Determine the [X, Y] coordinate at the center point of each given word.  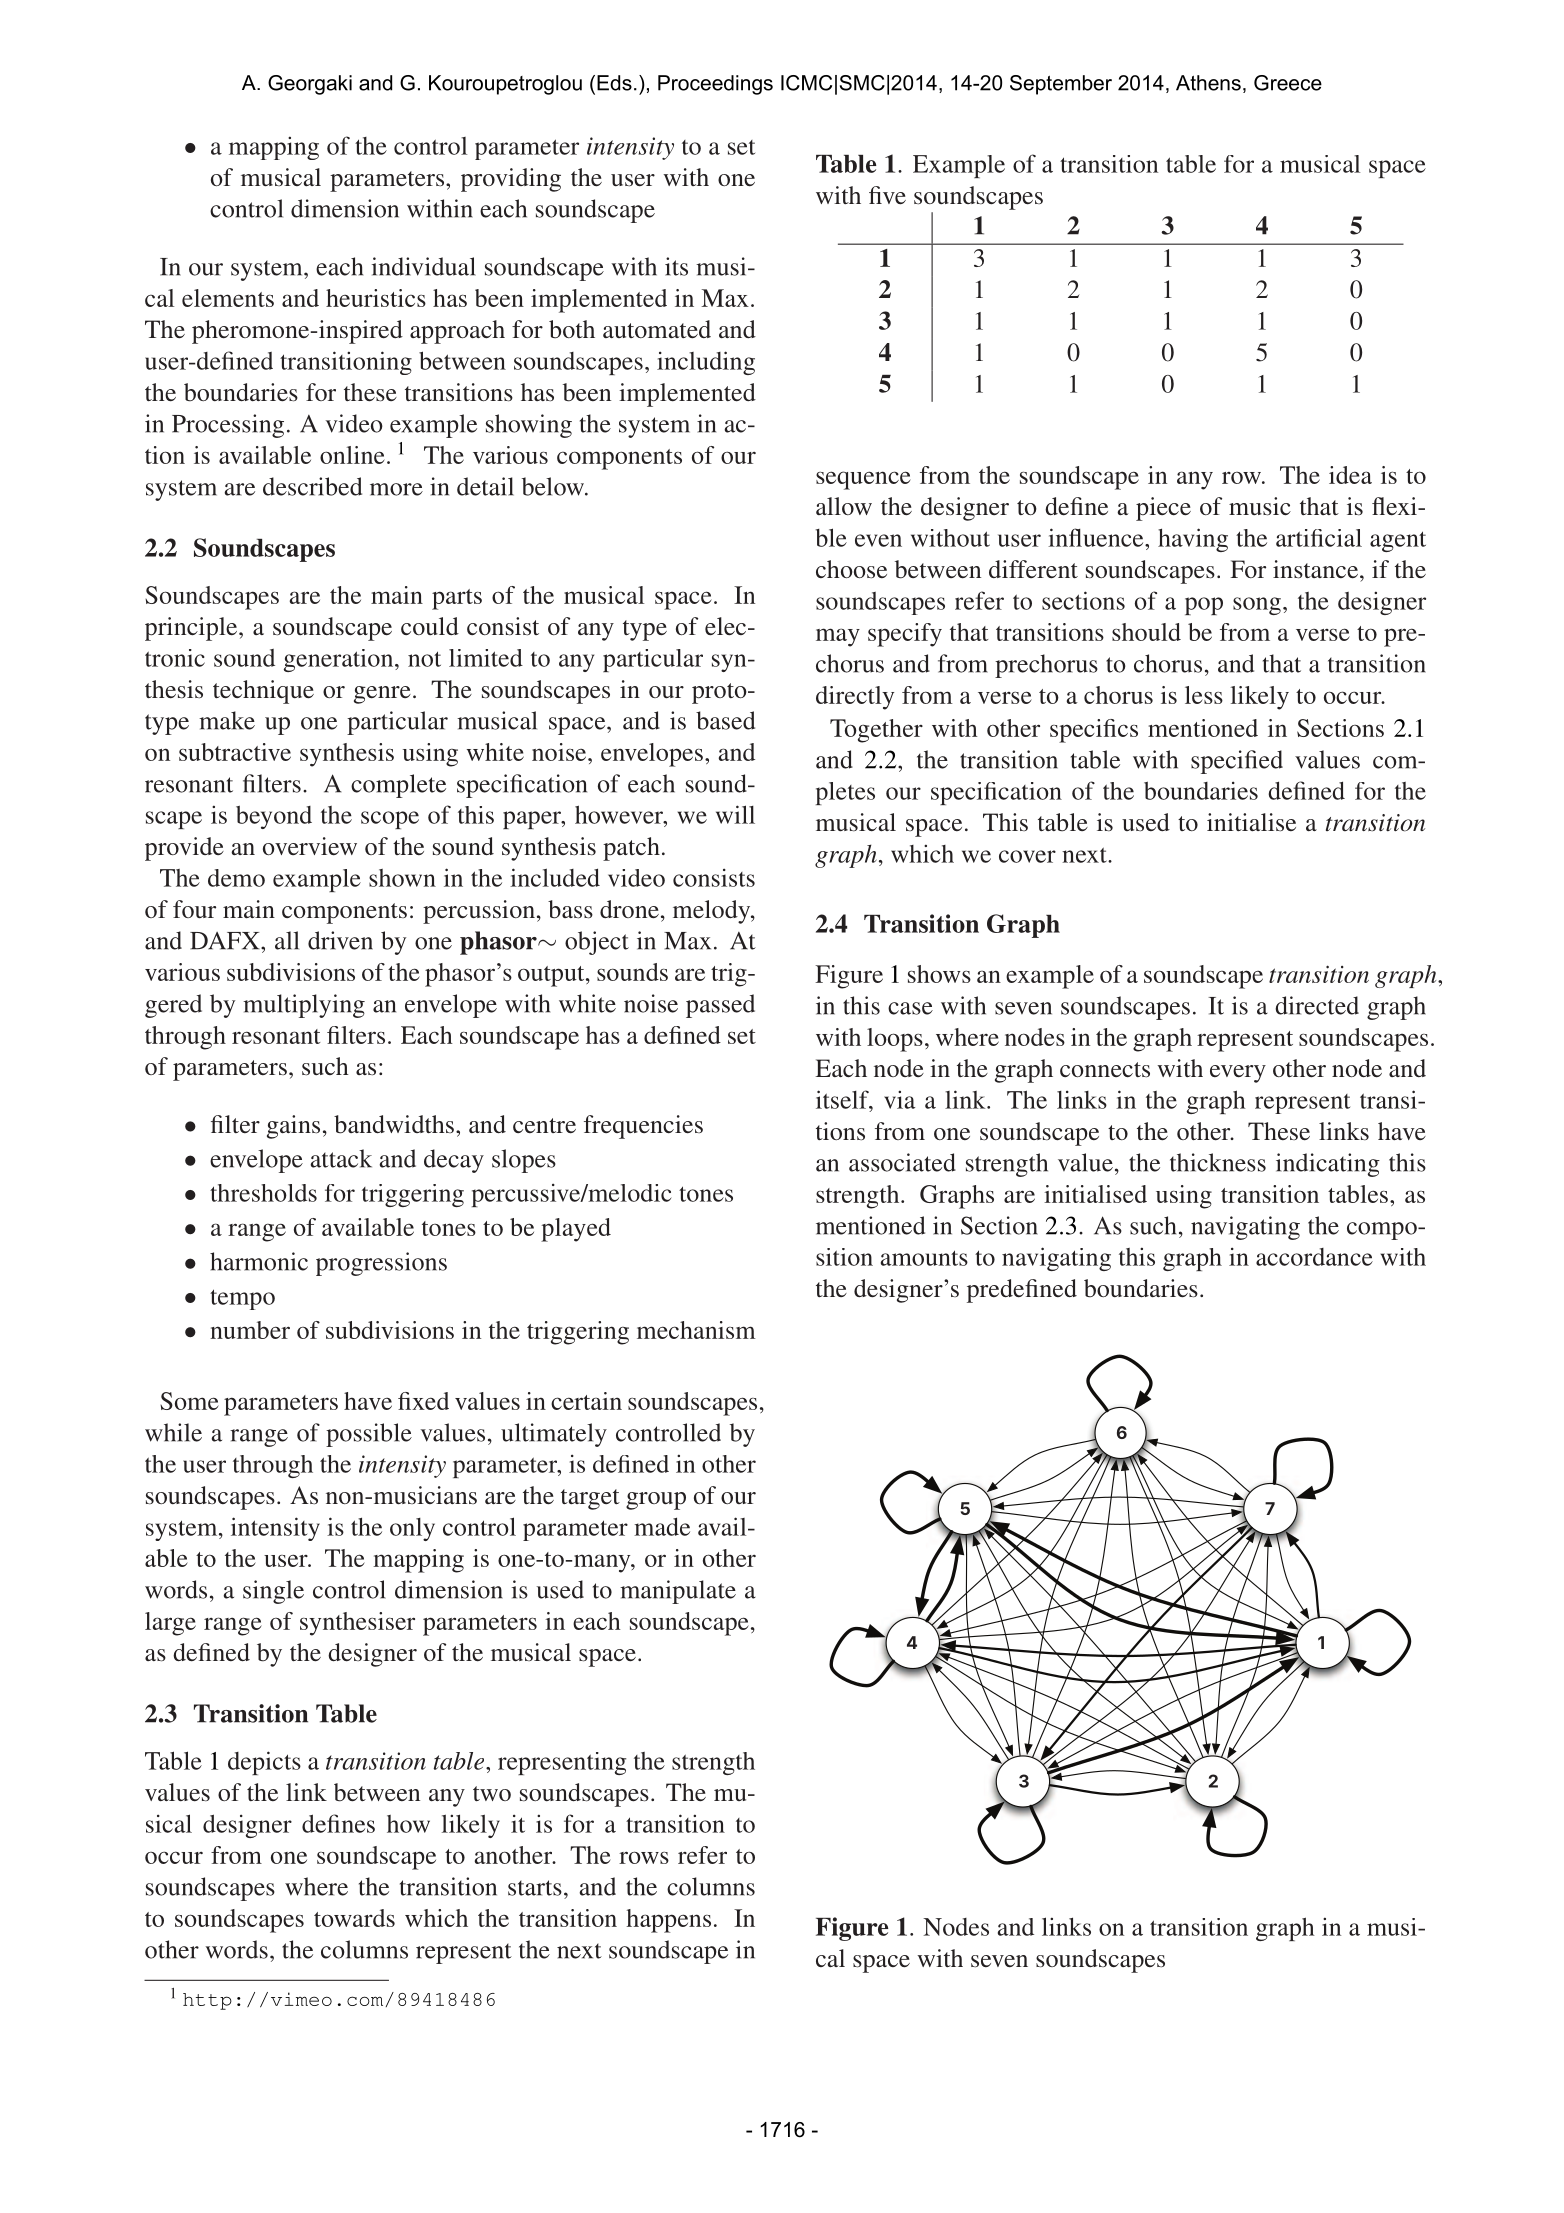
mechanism [696, 1330]
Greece [1288, 83]
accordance [1314, 1257]
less [1204, 695]
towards [354, 1918]
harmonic [259, 1261]
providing [511, 180]
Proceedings [715, 85]
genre [382, 695]
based [725, 720]
